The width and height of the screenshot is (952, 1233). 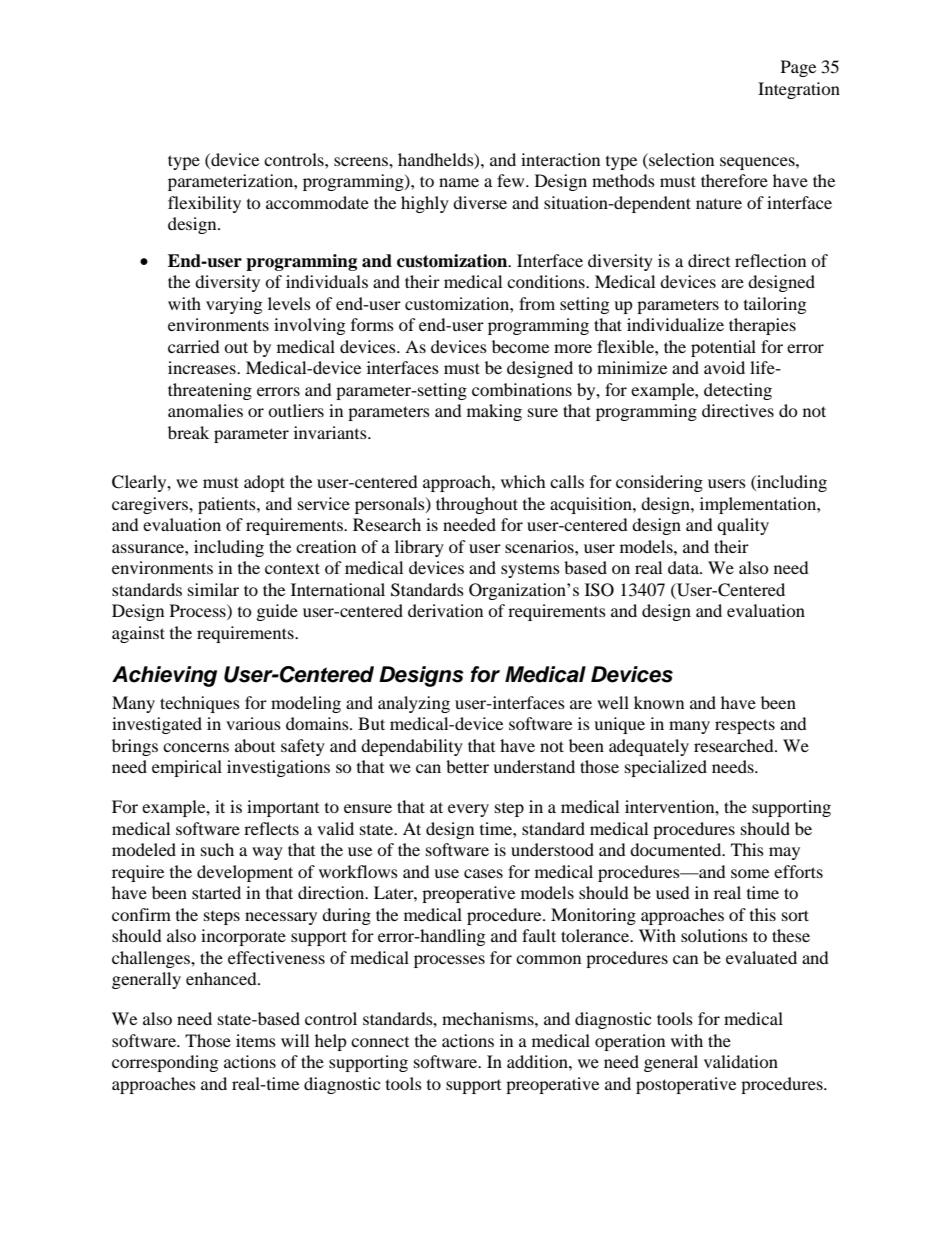 I want to click on items, so click(x=256, y=1040).
